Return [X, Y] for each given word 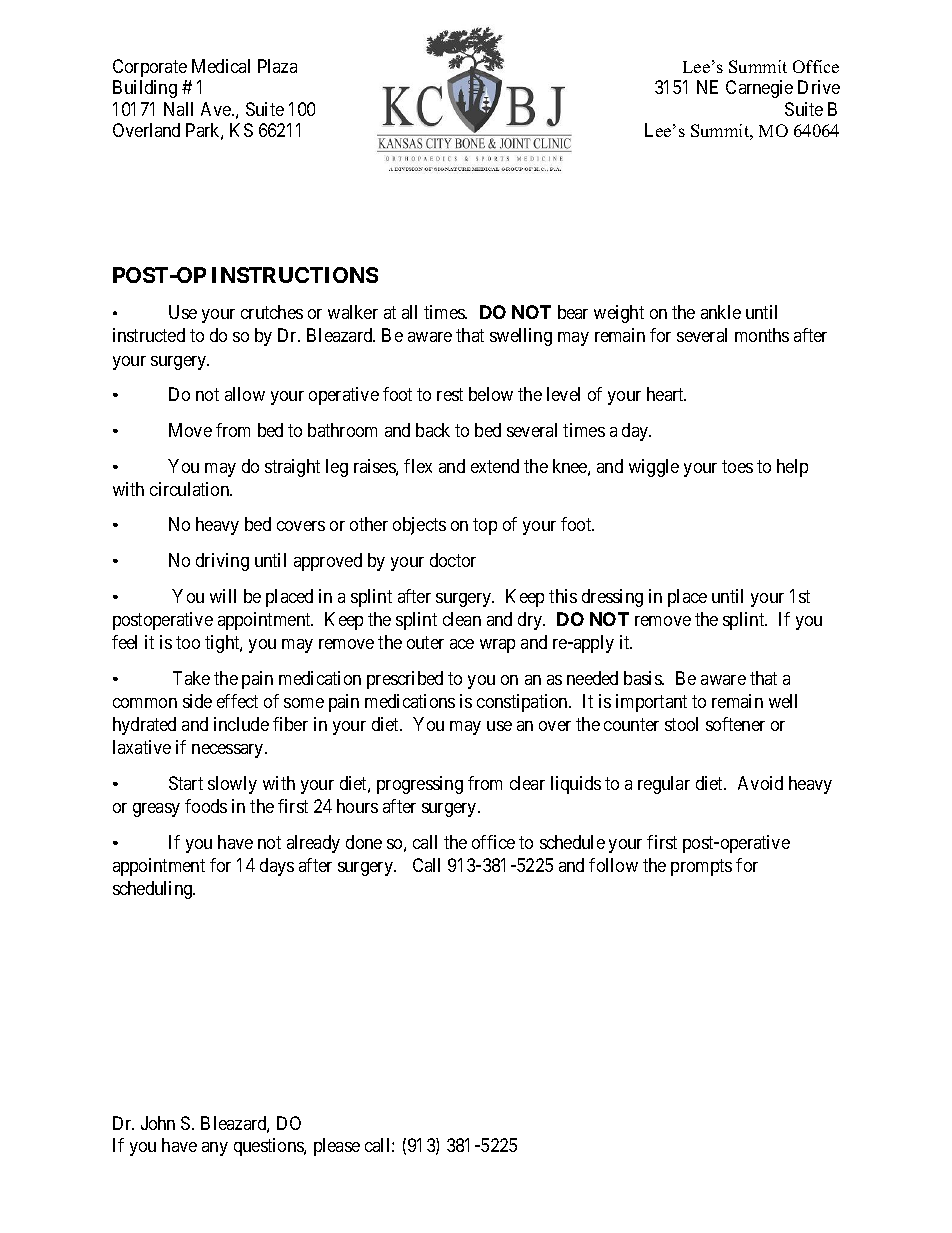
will [223, 596]
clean [462, 619]
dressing [612, 598]
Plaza [277, 66]
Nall [178, 109]
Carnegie [759, 89]
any [215, 1149]
